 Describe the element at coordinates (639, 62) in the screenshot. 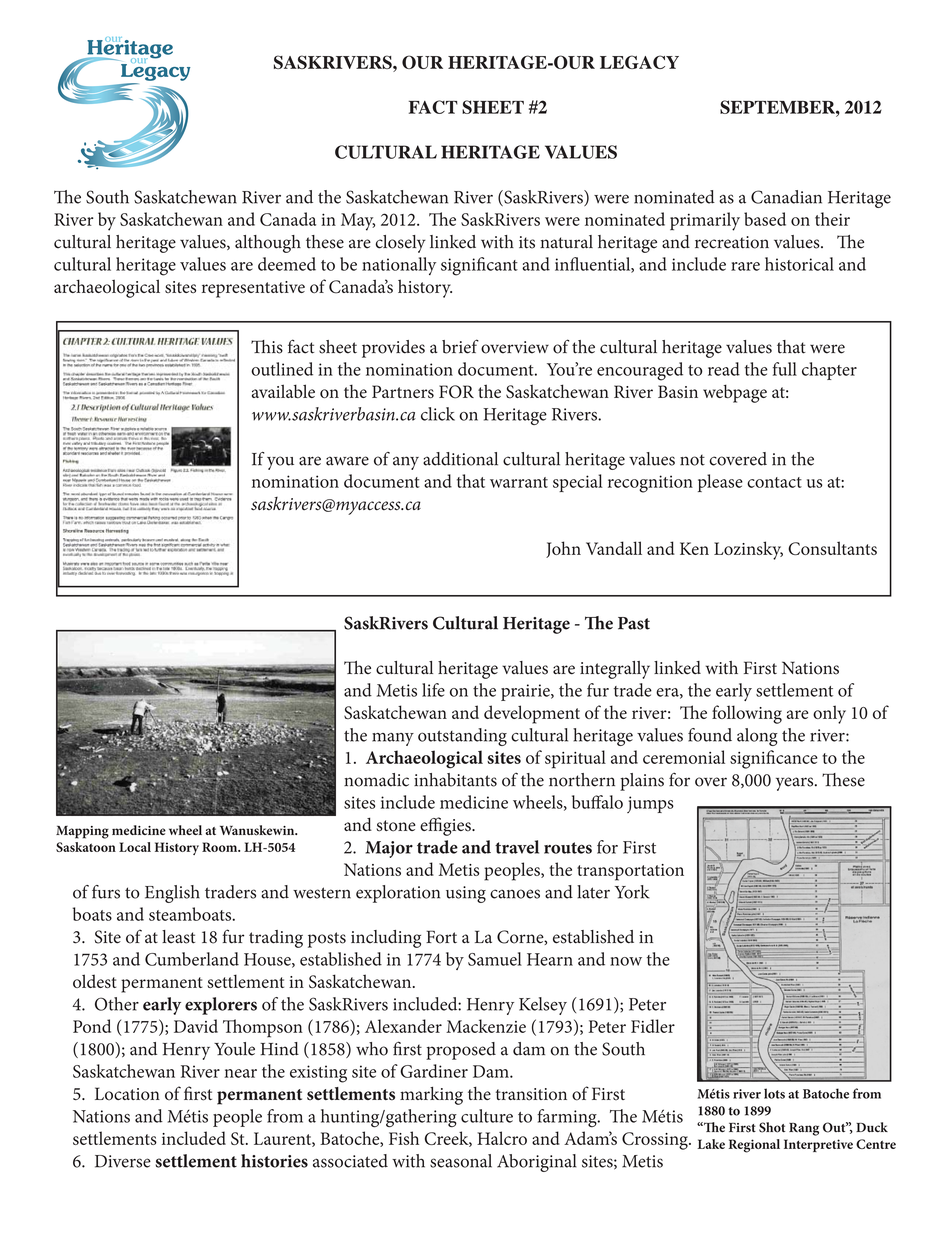

I see `LEGACY` at that location.
